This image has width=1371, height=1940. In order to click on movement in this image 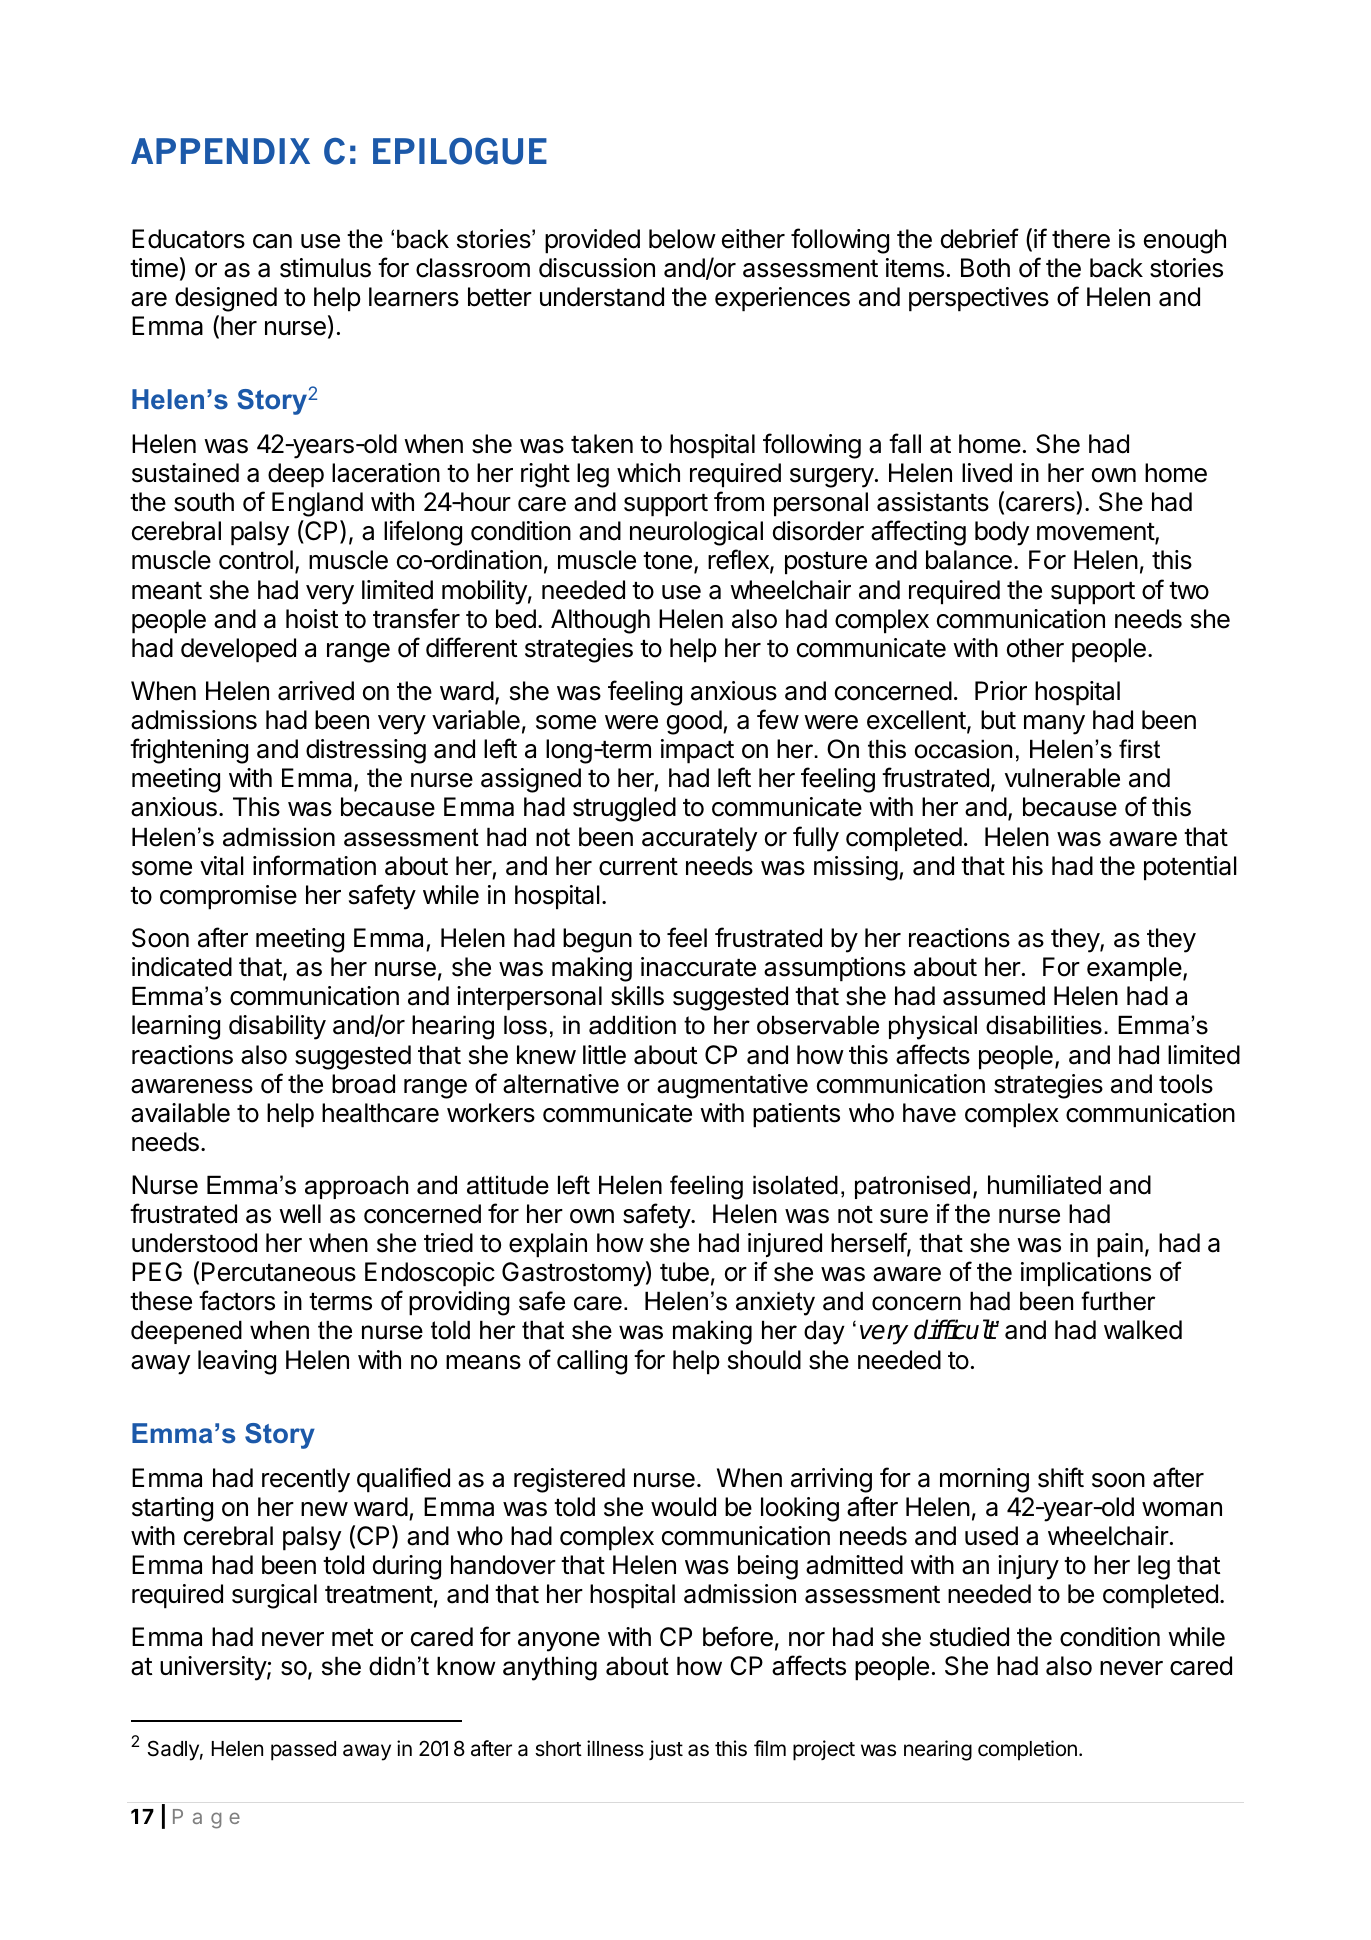, I will do `click(1096, 533)`.
